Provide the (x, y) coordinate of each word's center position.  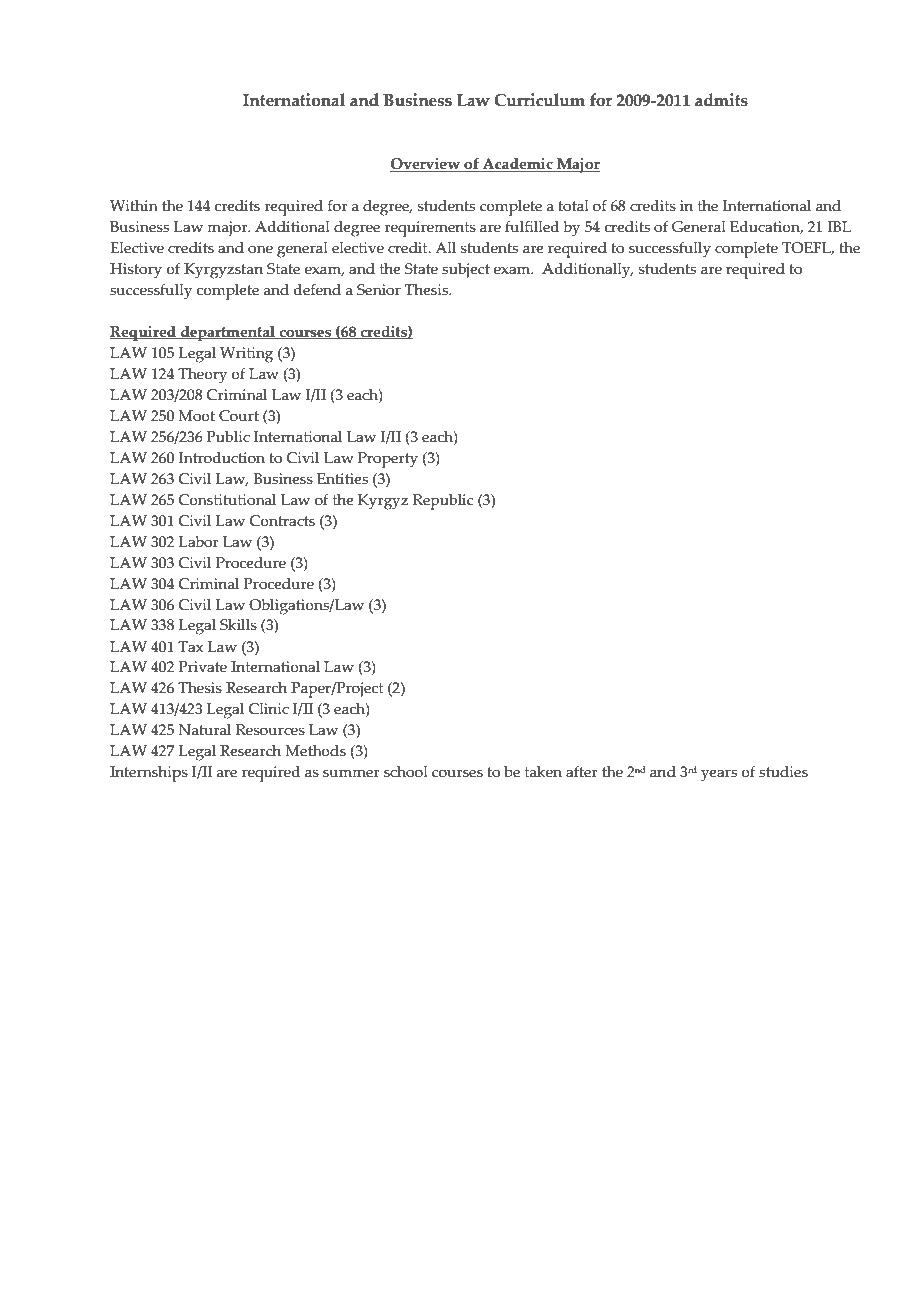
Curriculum (539, 100)
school (406, 772)
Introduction (222, 458)
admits (721, 100)
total (573, 206)
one (260, 249)
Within (134, 205)
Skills (238, 625)
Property (388, 460)
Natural (205, 730)
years (719, 775)
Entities (342, 479)
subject (466, 271)
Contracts (282, 521)
